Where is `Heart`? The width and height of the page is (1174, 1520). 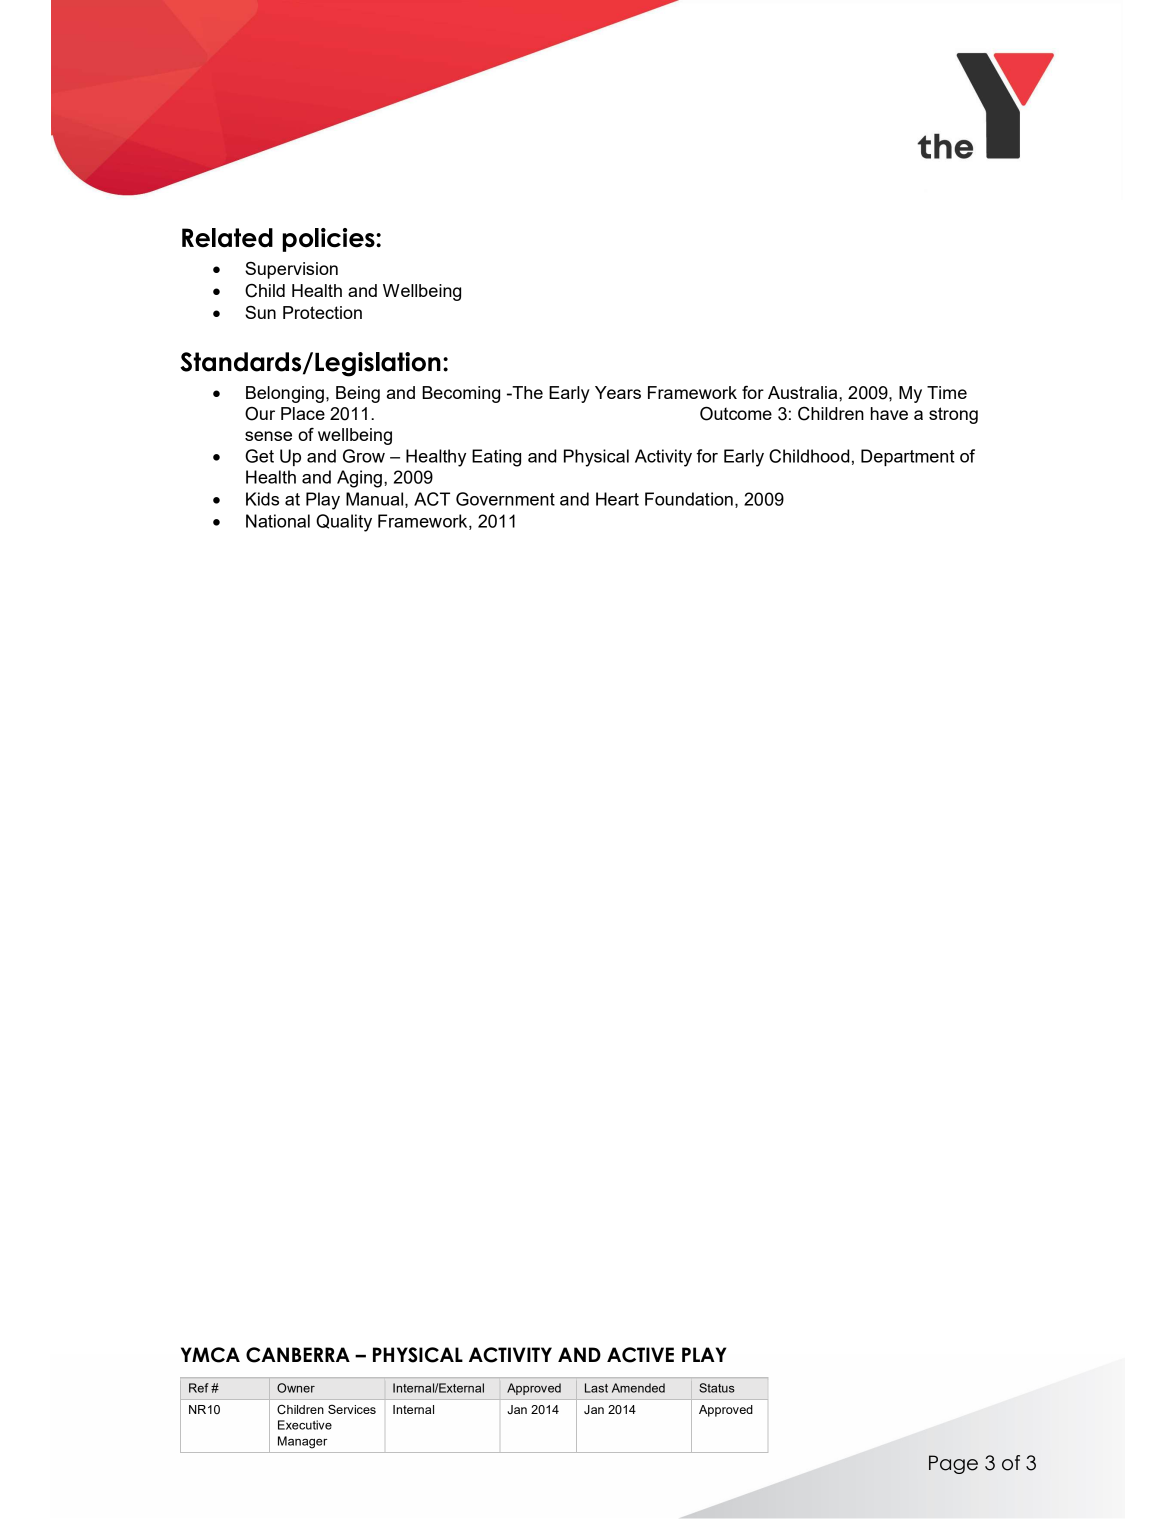
Heart is located at coordinates (617, 499).
